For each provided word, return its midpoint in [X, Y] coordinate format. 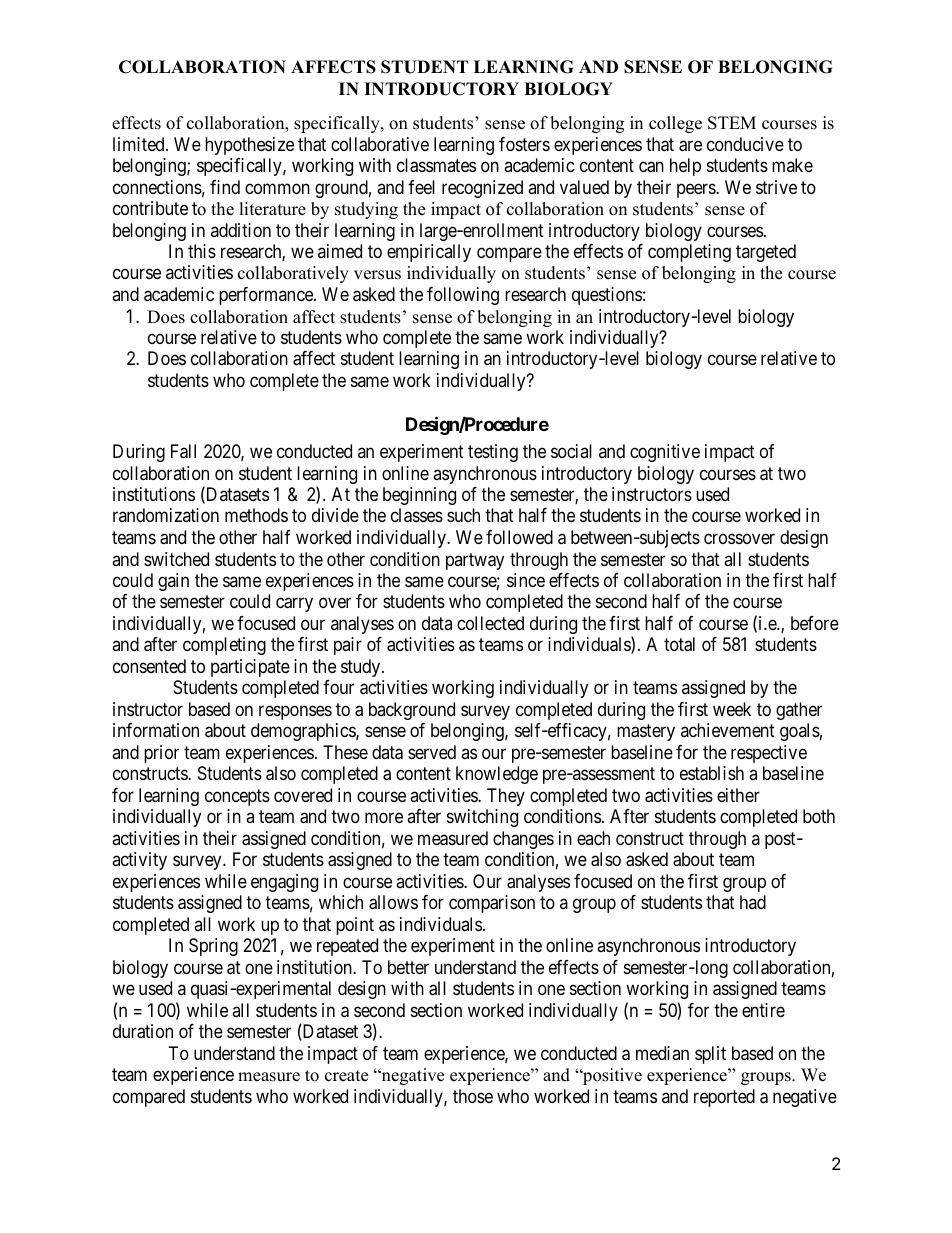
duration [143, 1031]
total [679, 644]
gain [173, 582]
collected [490, 623]
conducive [745, 144]
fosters [524, 144]
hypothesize [249, 146]
